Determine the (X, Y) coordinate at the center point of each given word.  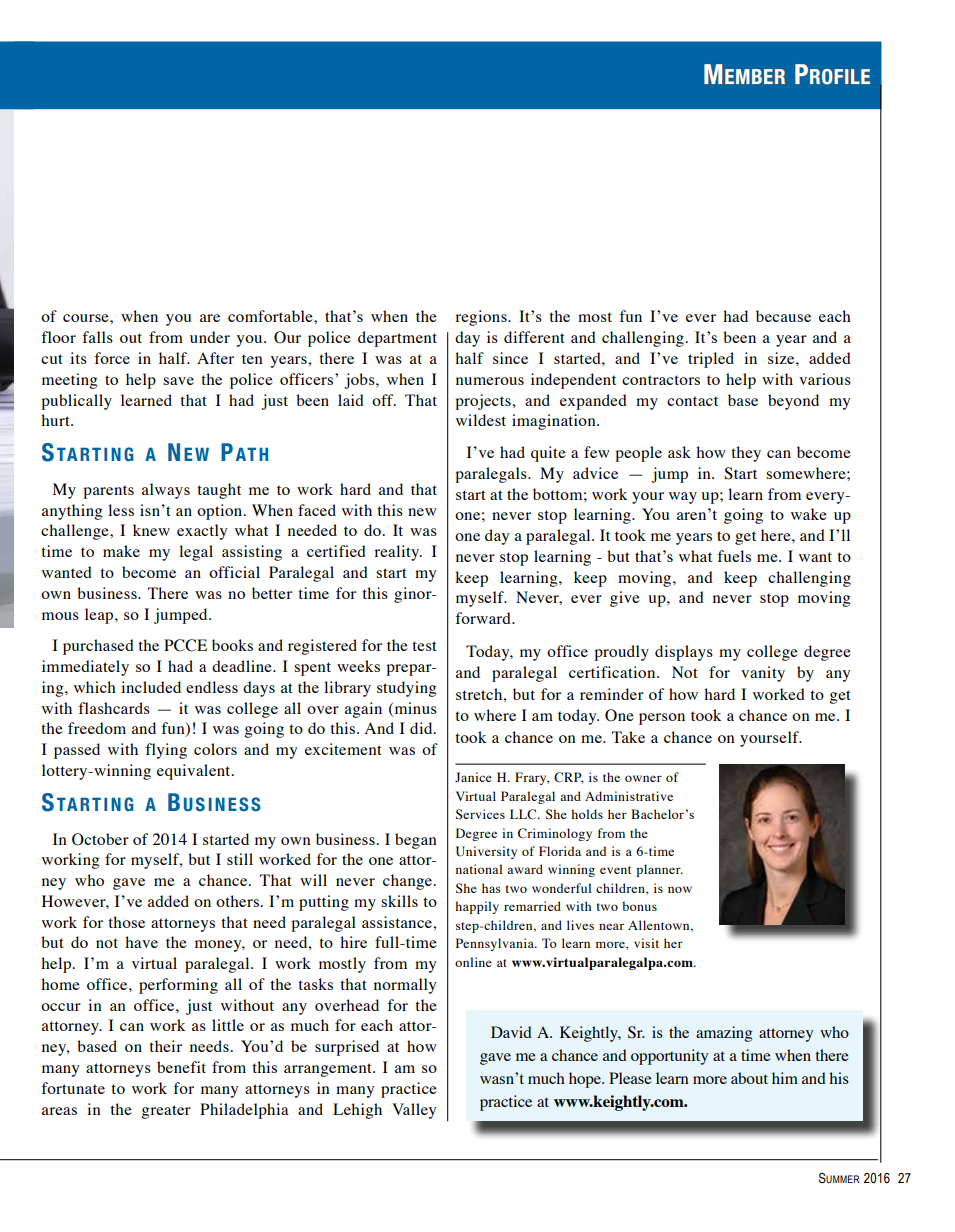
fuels (734, 556)
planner (659, 870)
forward (484, 618)
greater (166, 1112)
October (100, 839)
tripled (711, 360)
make (121, 551)
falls (97, 337)
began (416, 841)
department (397, 339)
